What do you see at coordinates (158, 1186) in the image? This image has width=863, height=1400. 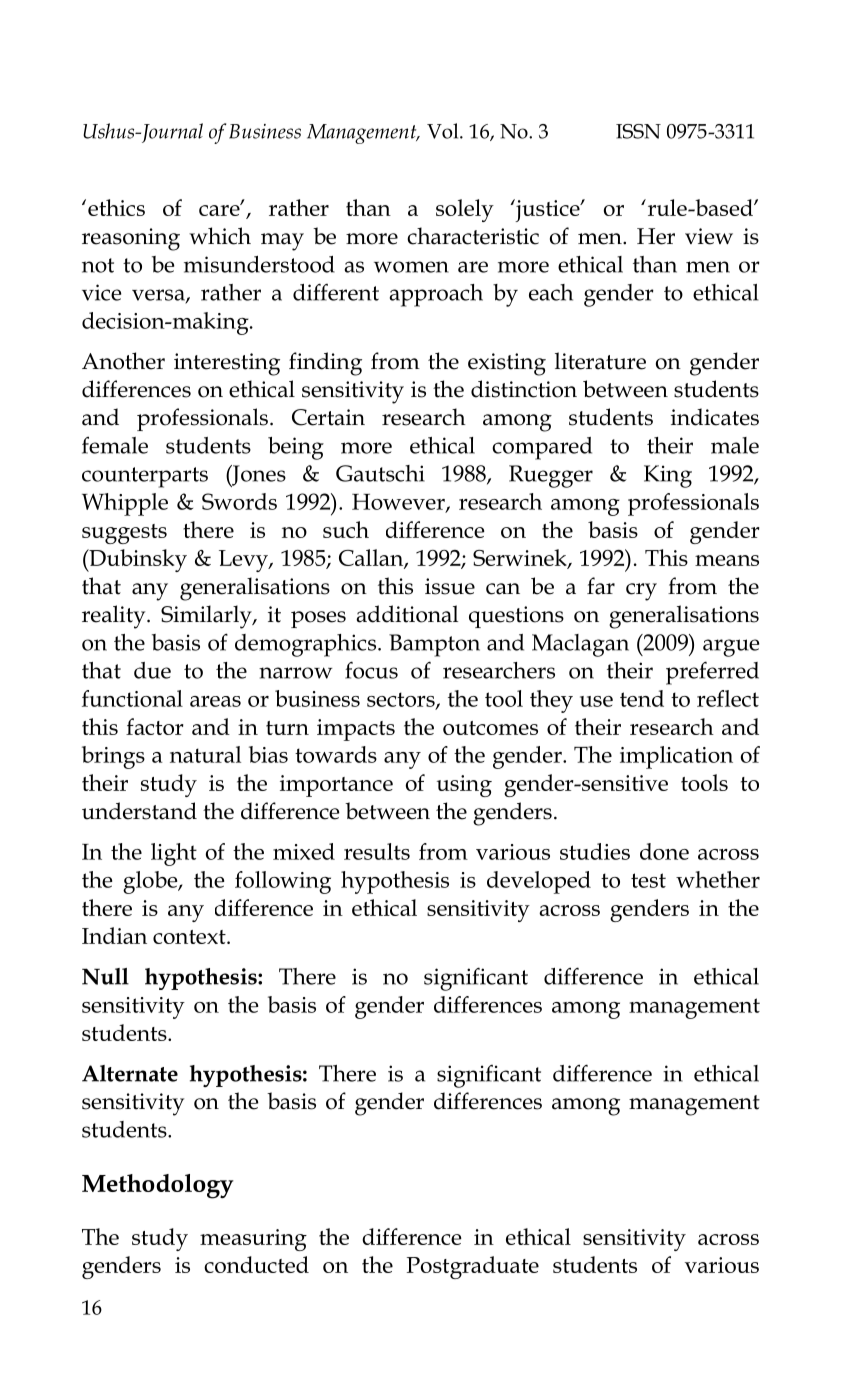 I see `Methodology` at bounding box center [158, 1186].
